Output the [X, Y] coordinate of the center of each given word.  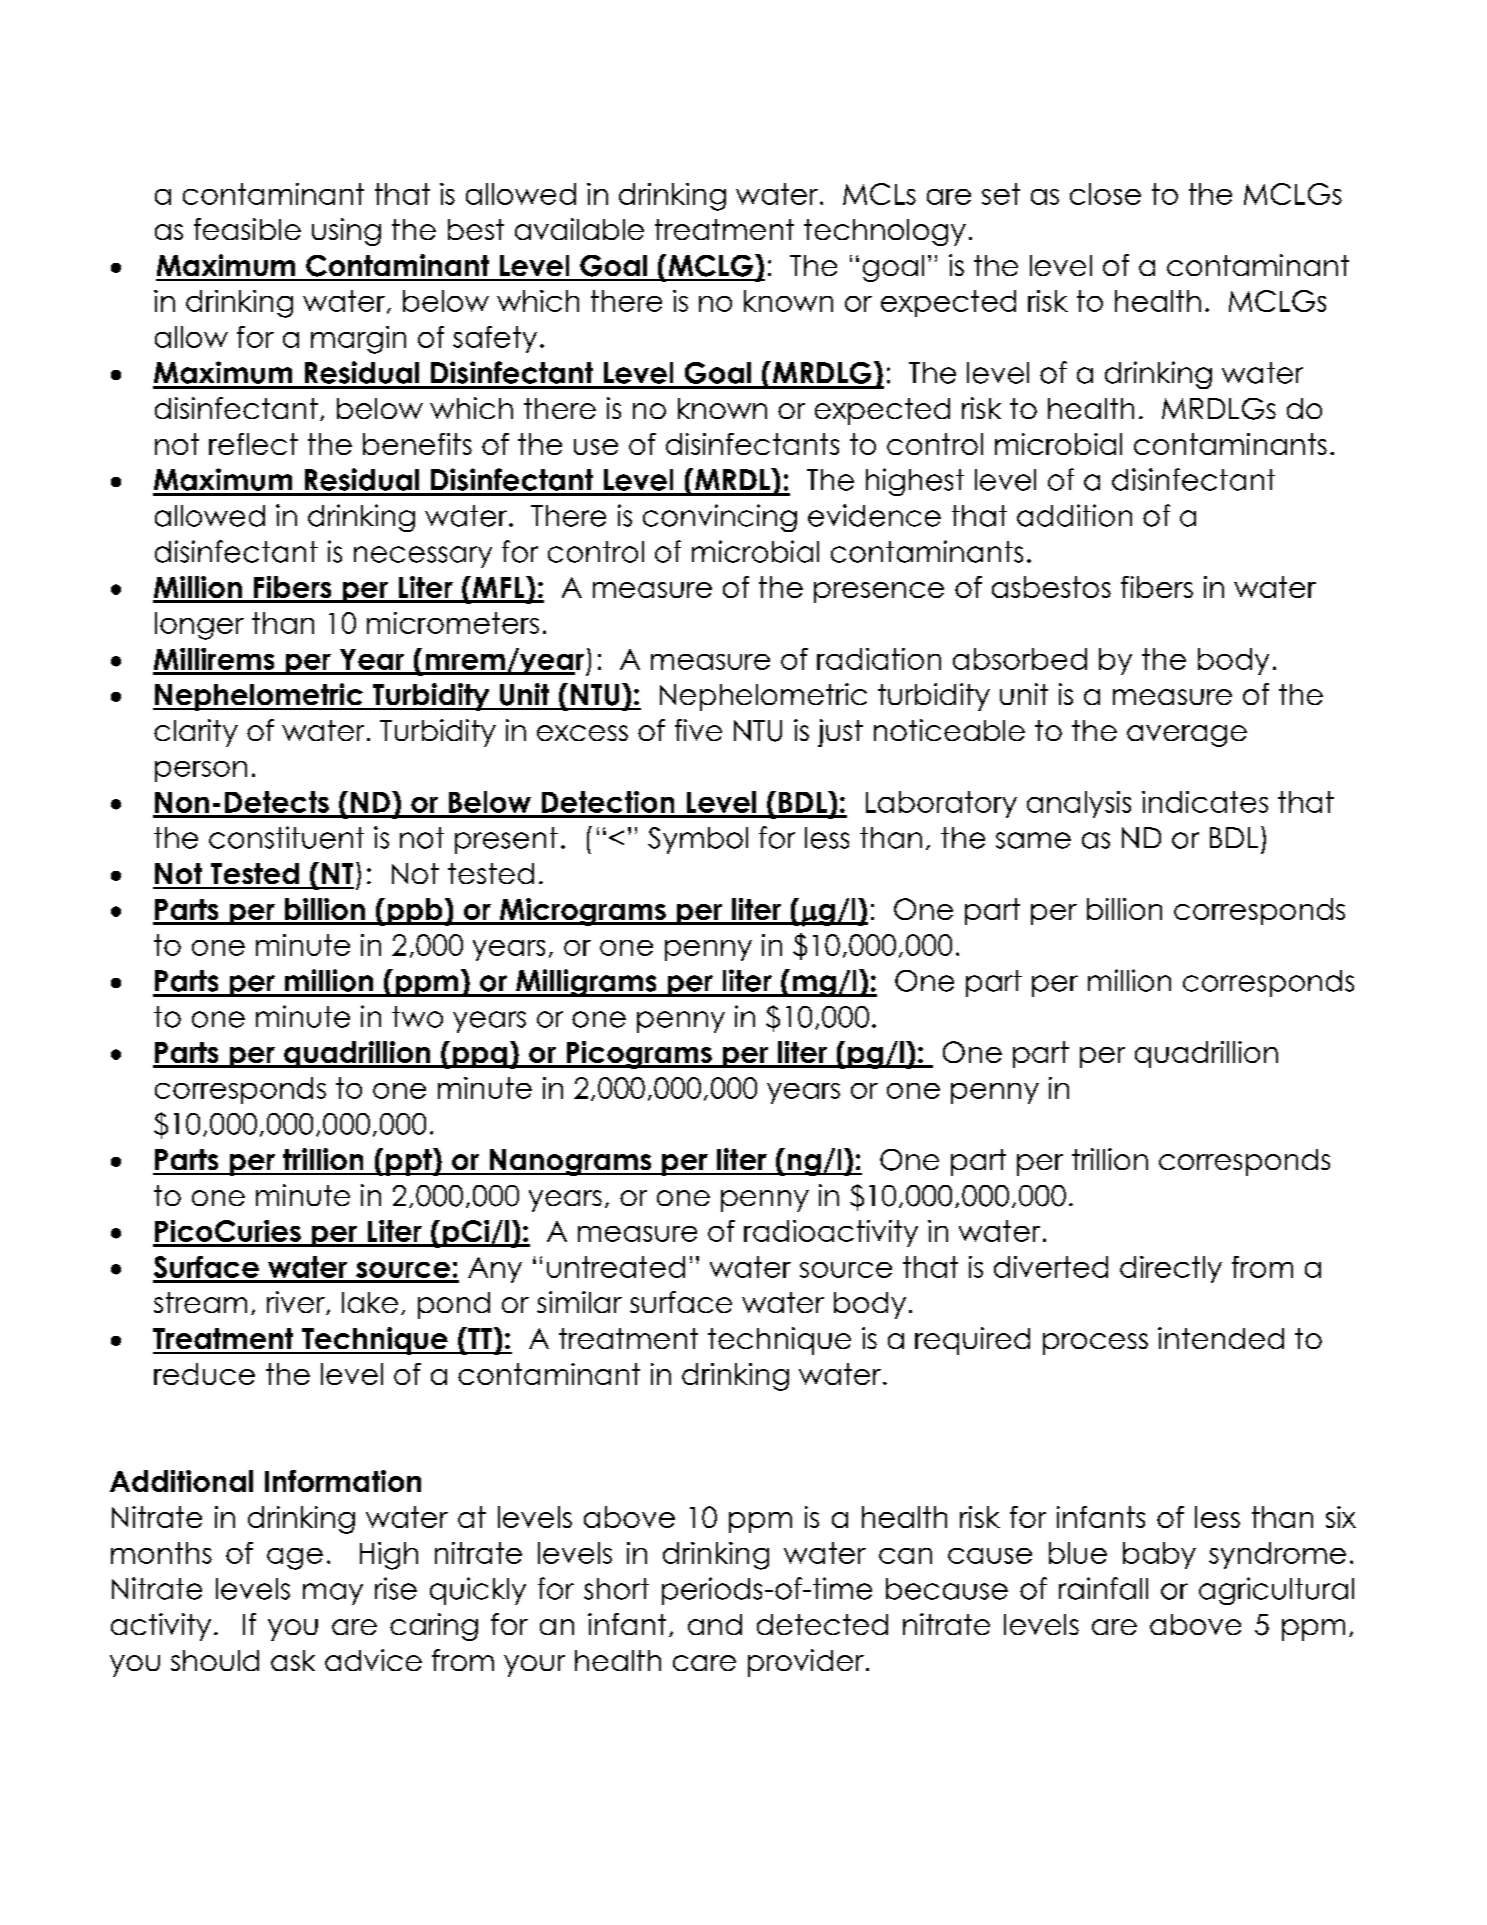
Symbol [698, 840]
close [1105, 194]
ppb [415, 911]
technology [885, 232]
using [346, 232]
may [333, 1594]
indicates [1205, 802]
